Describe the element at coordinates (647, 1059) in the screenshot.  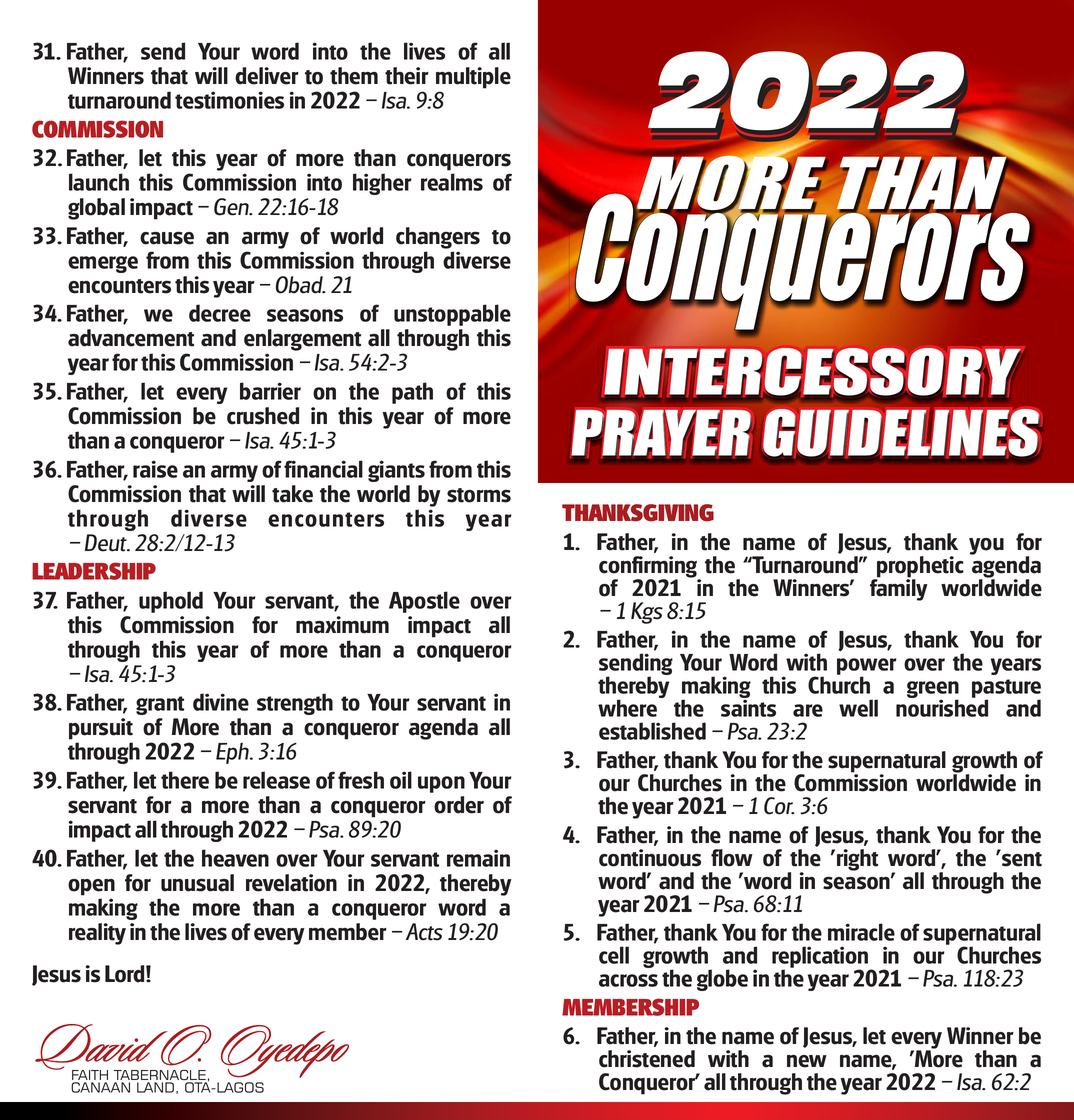
I see `christened` at that location.
